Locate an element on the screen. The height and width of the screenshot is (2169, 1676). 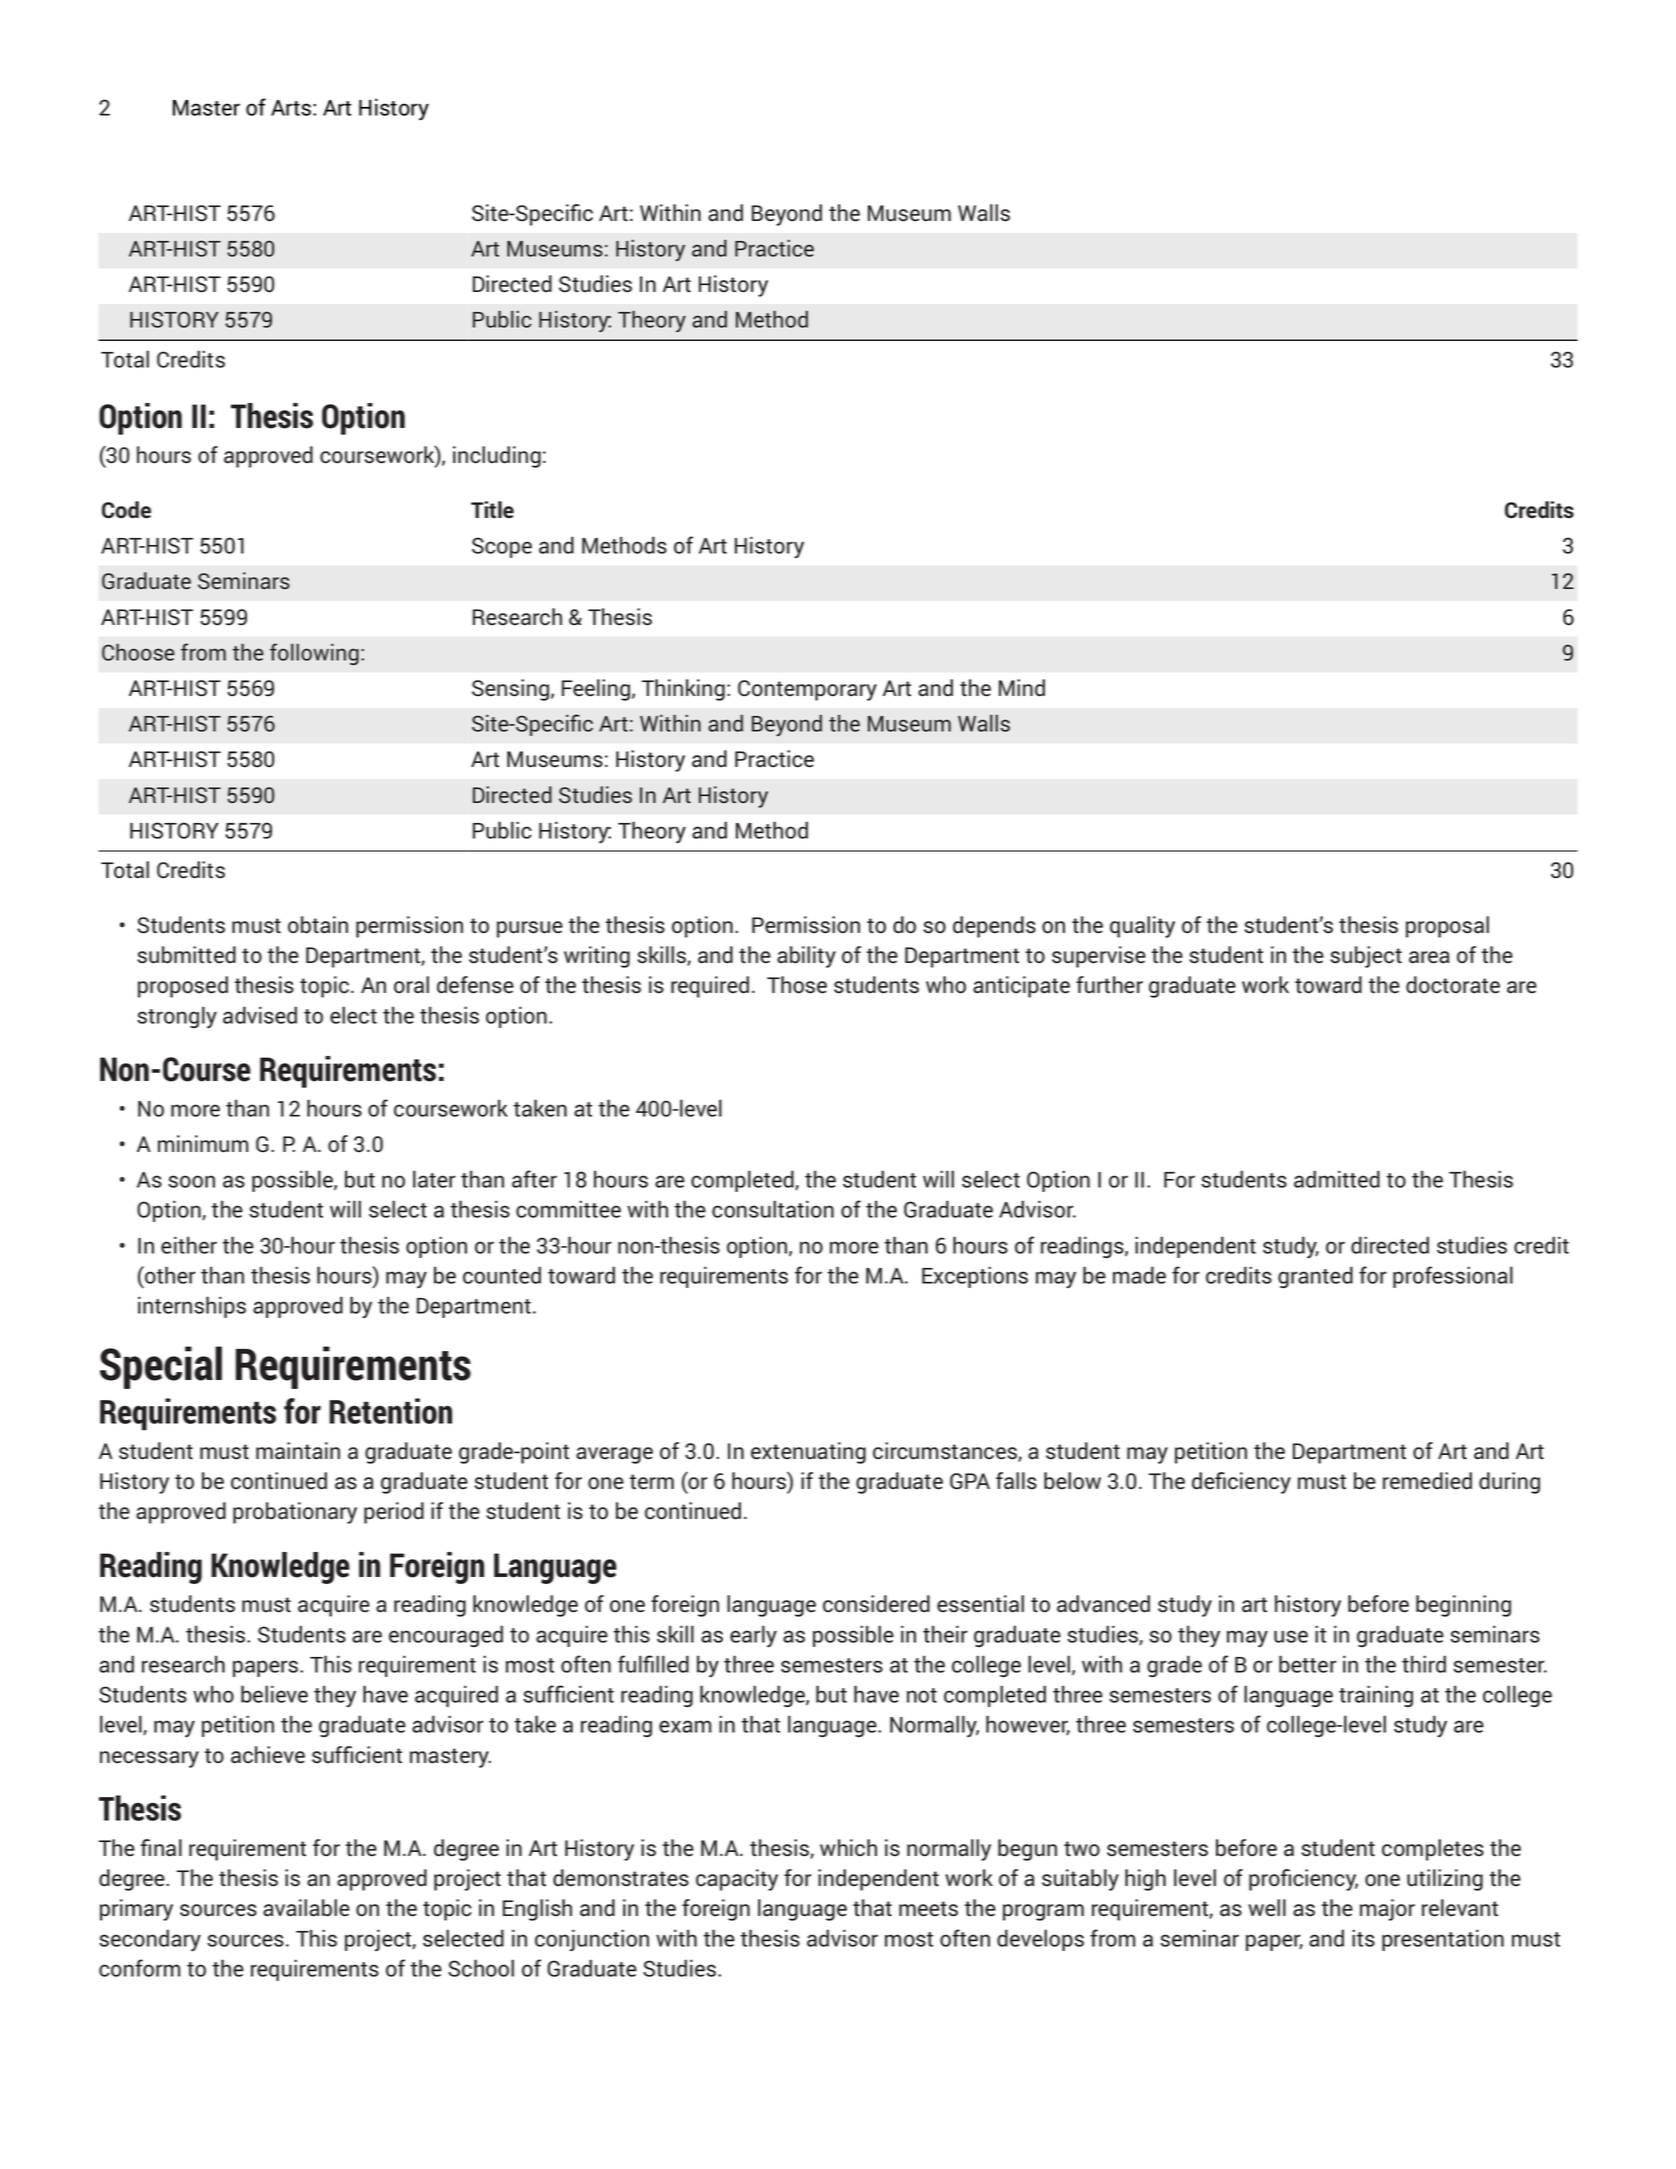
including is located at coordinates (497, 457).
